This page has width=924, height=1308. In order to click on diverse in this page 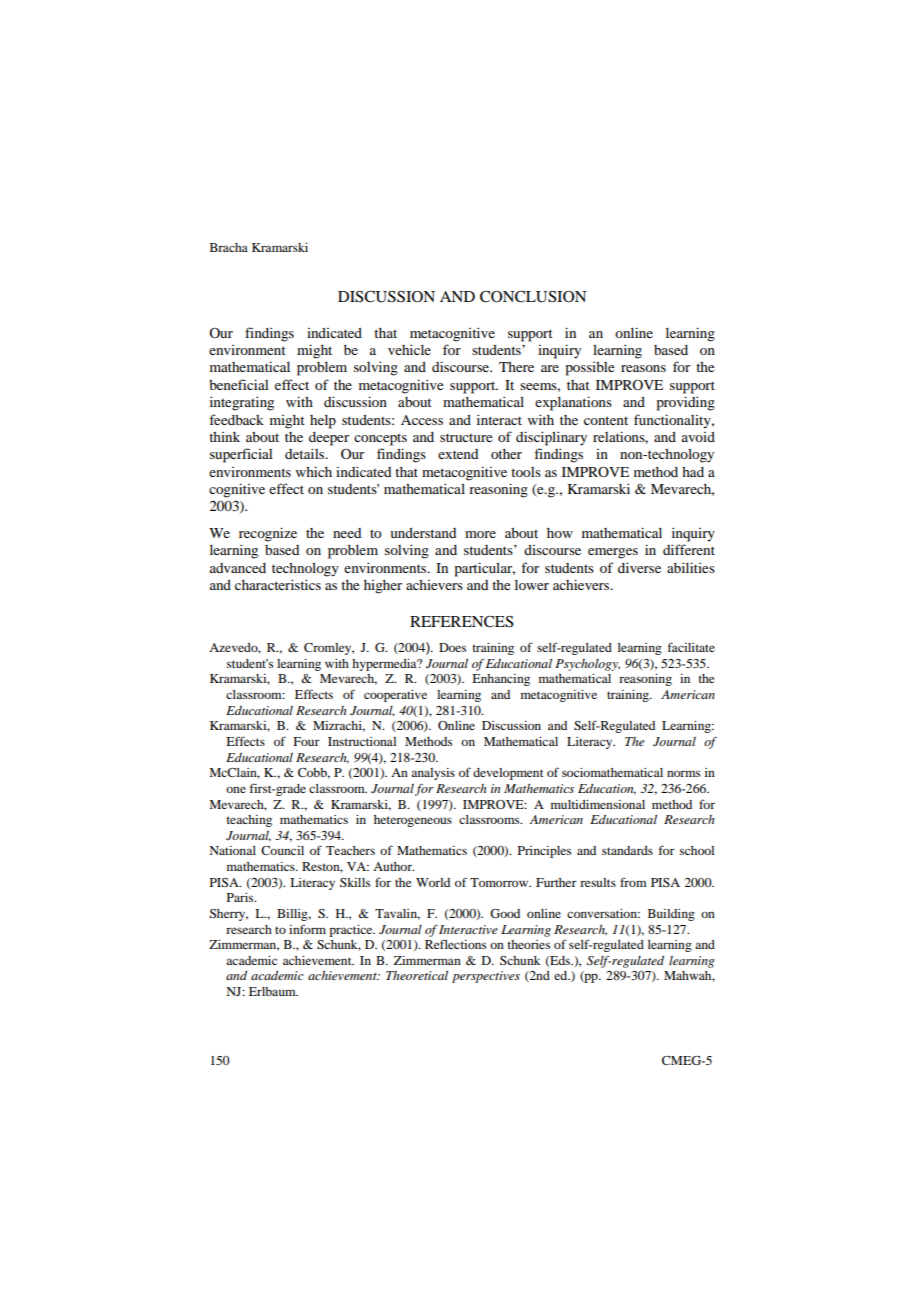, I will do `click(639, 567)`.
